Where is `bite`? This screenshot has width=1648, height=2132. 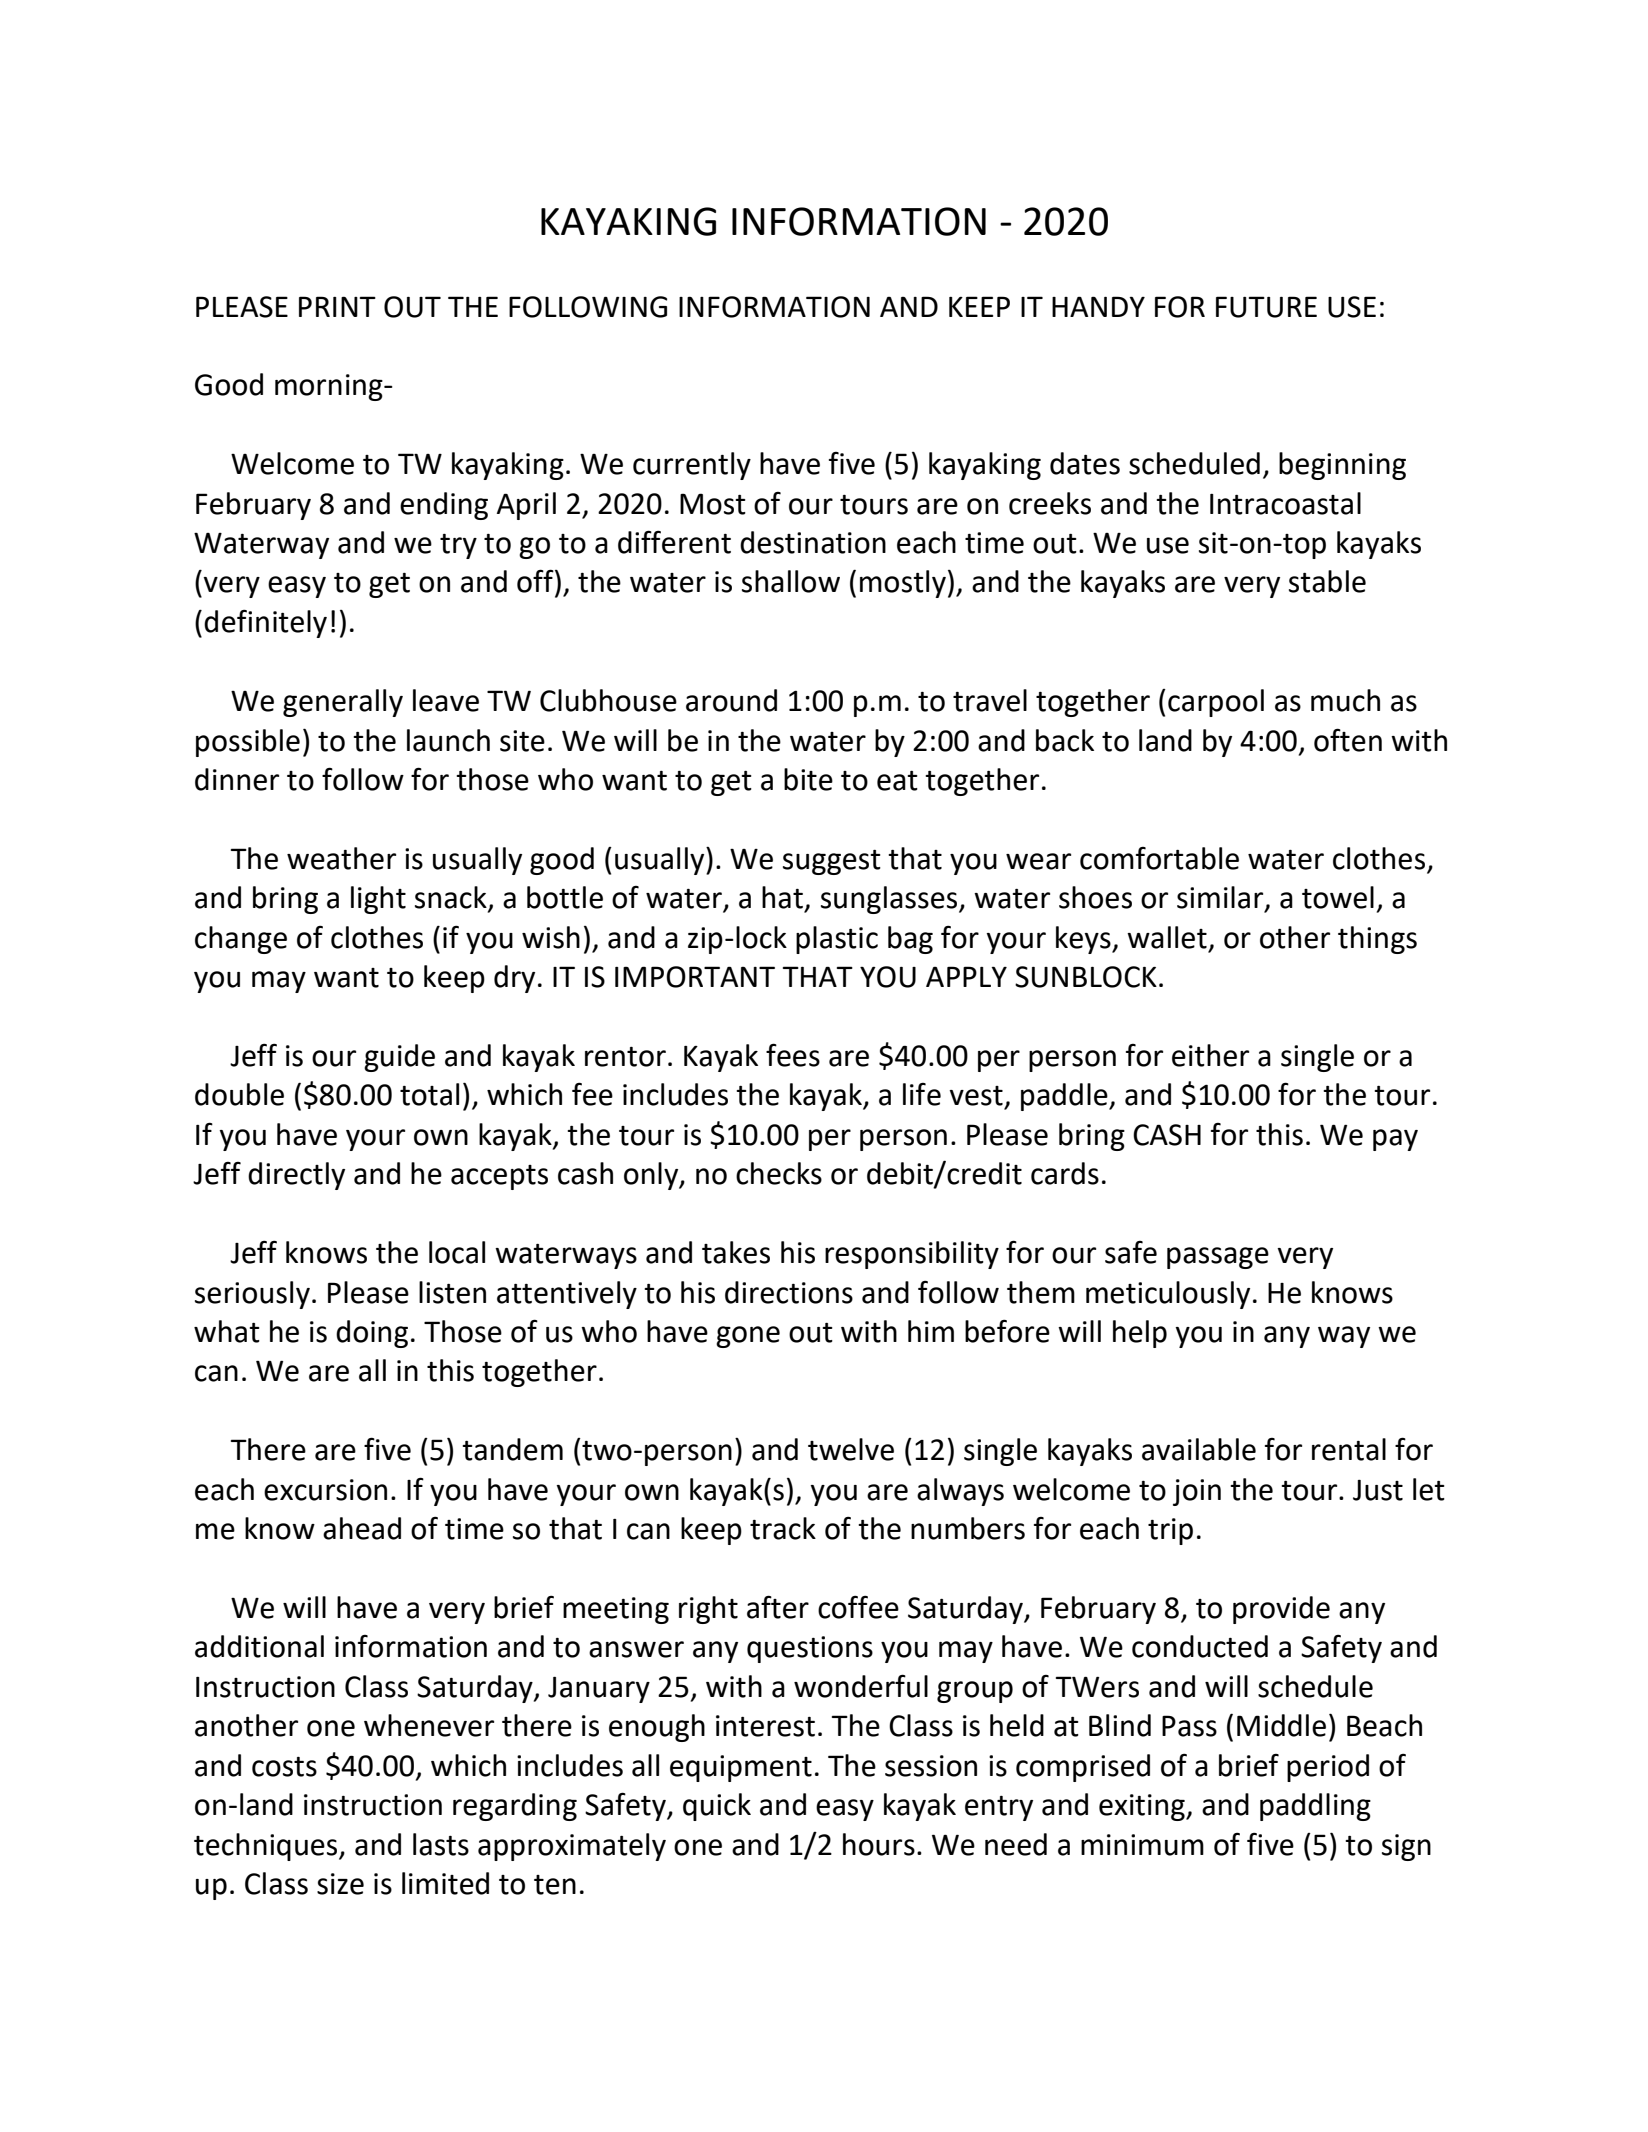 bite is located at coordinates (808, 779).
